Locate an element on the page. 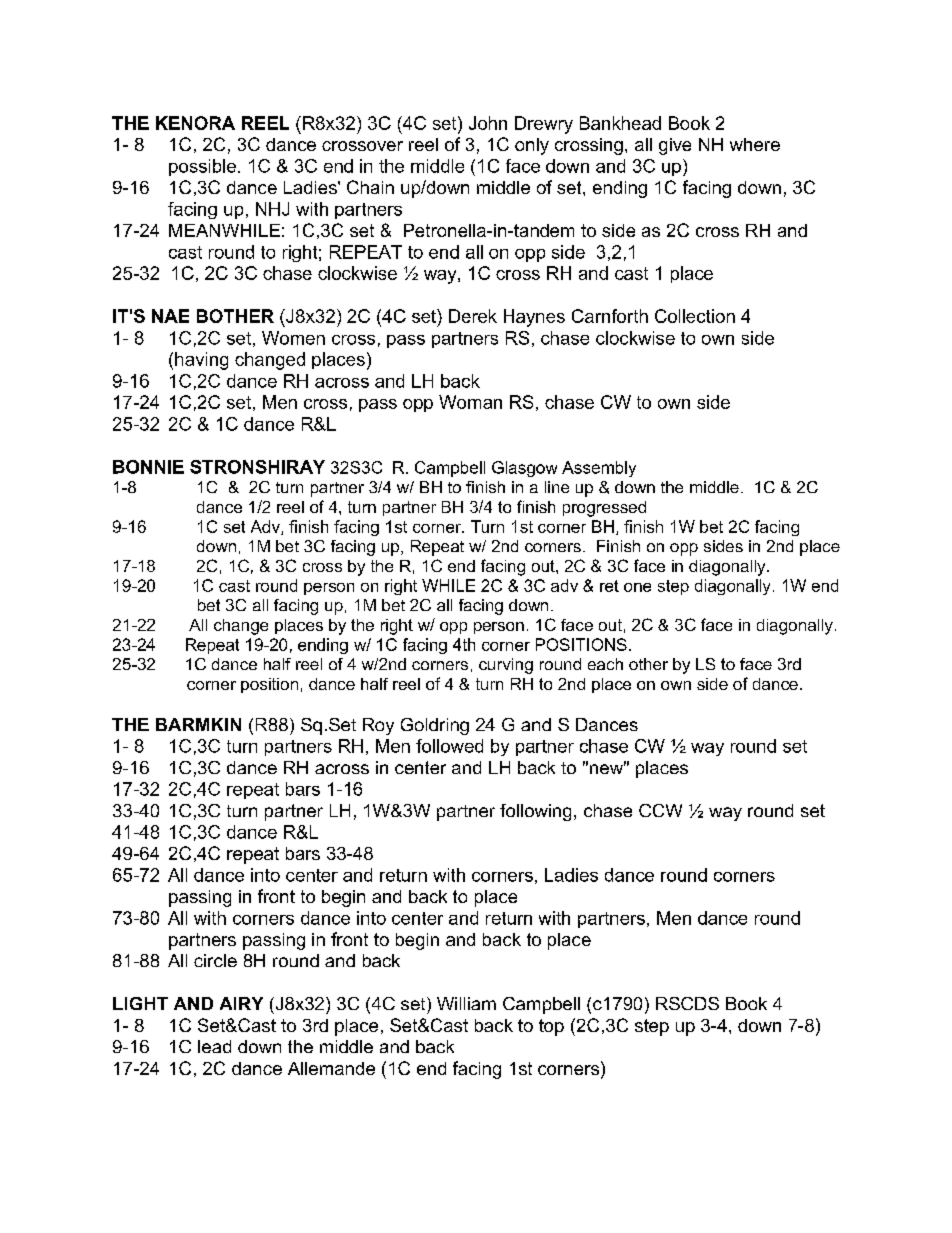 The width and height of the document is (952, 1233). followed is located at coordinates (449, 746).
